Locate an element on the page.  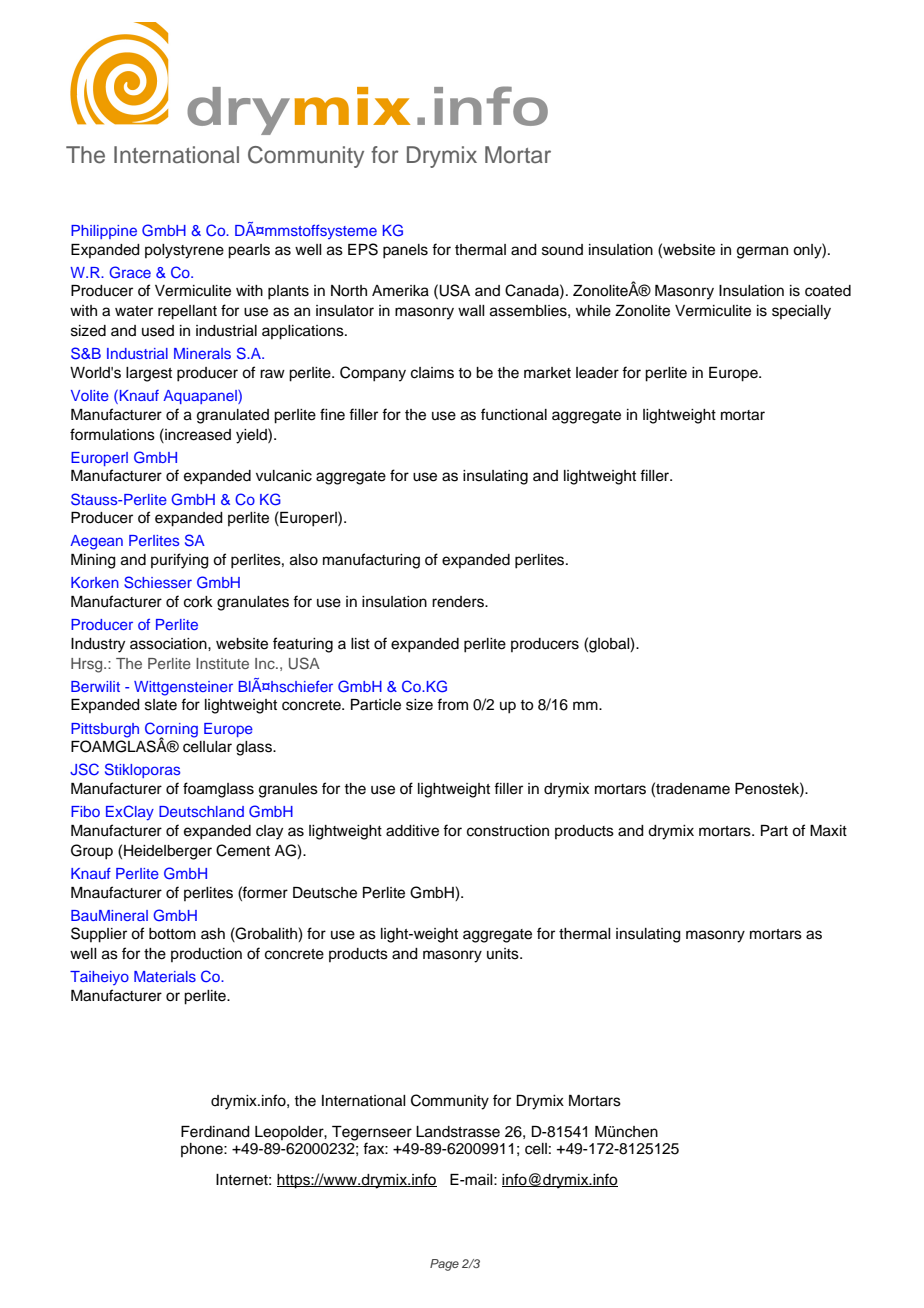
leader is located at coordinates (597, 373).
